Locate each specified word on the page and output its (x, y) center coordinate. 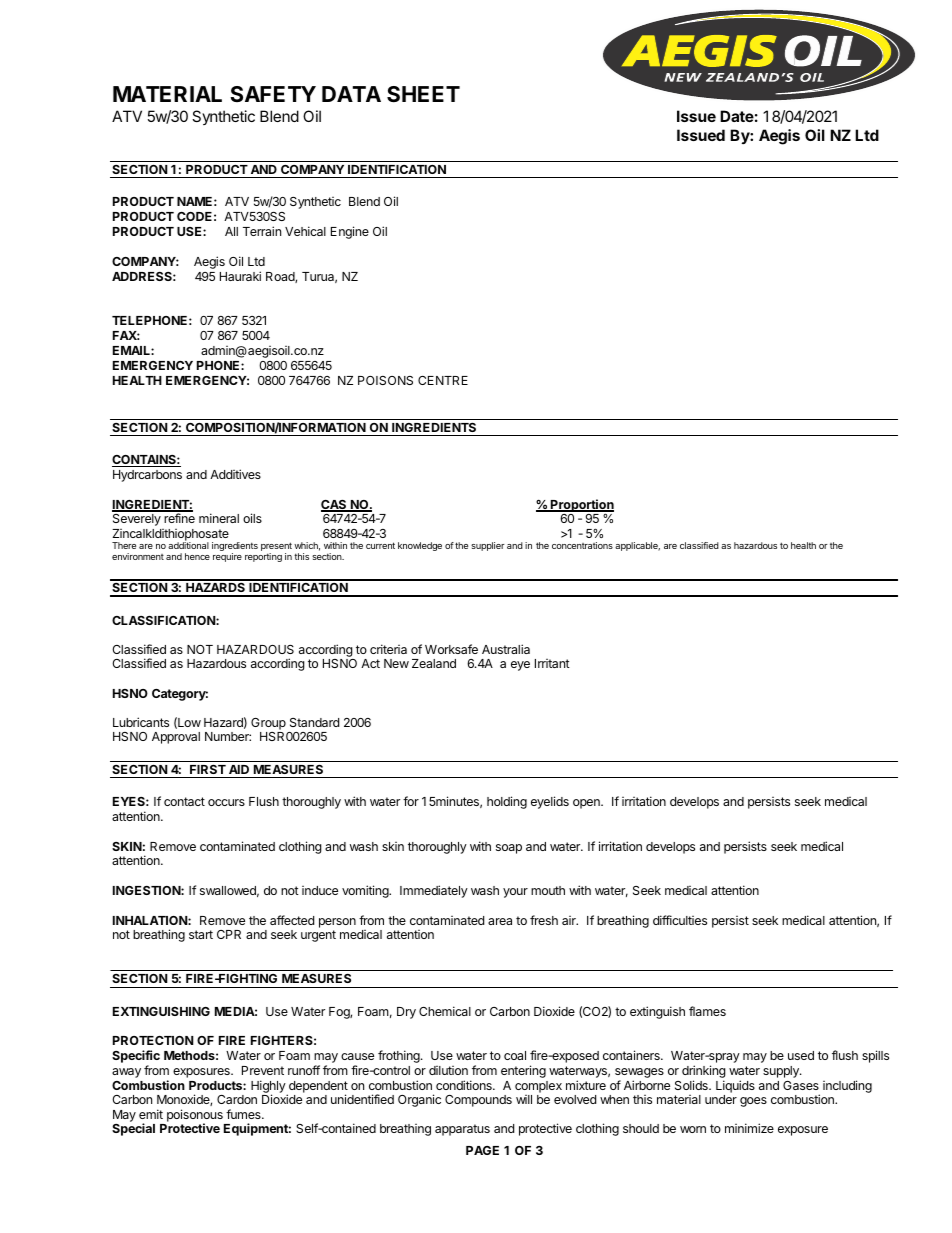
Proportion (581, 506)
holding (507, 802)
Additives (235, 474)
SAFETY (273, 94)
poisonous (195, 1116)
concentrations (582, 545)
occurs (226, 802)
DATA (351, 94)
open (587, 804)
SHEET (423, 94)
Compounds (478, 1101)
